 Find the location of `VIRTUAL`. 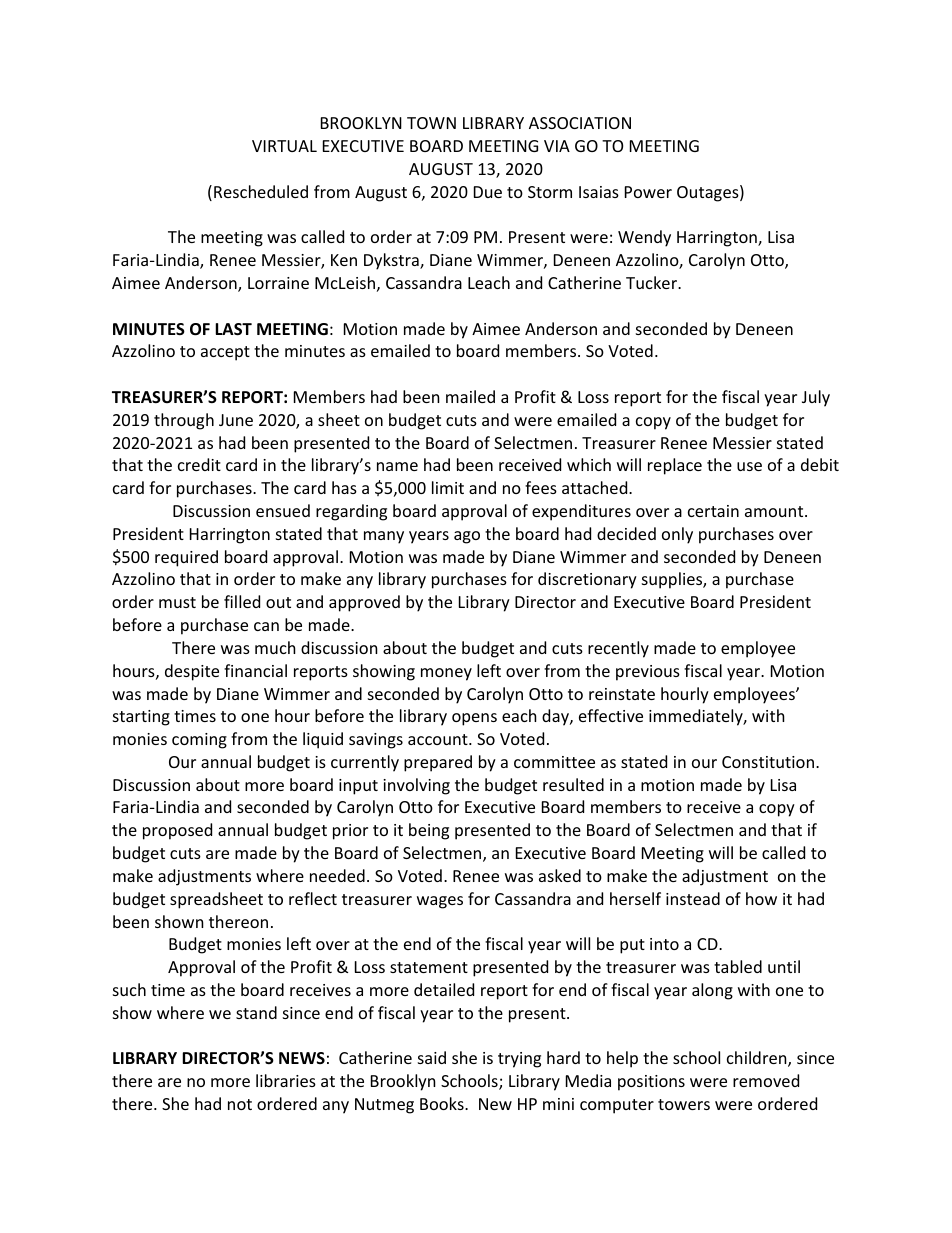

VIRTUAL is located at coordinates (284, 146).
